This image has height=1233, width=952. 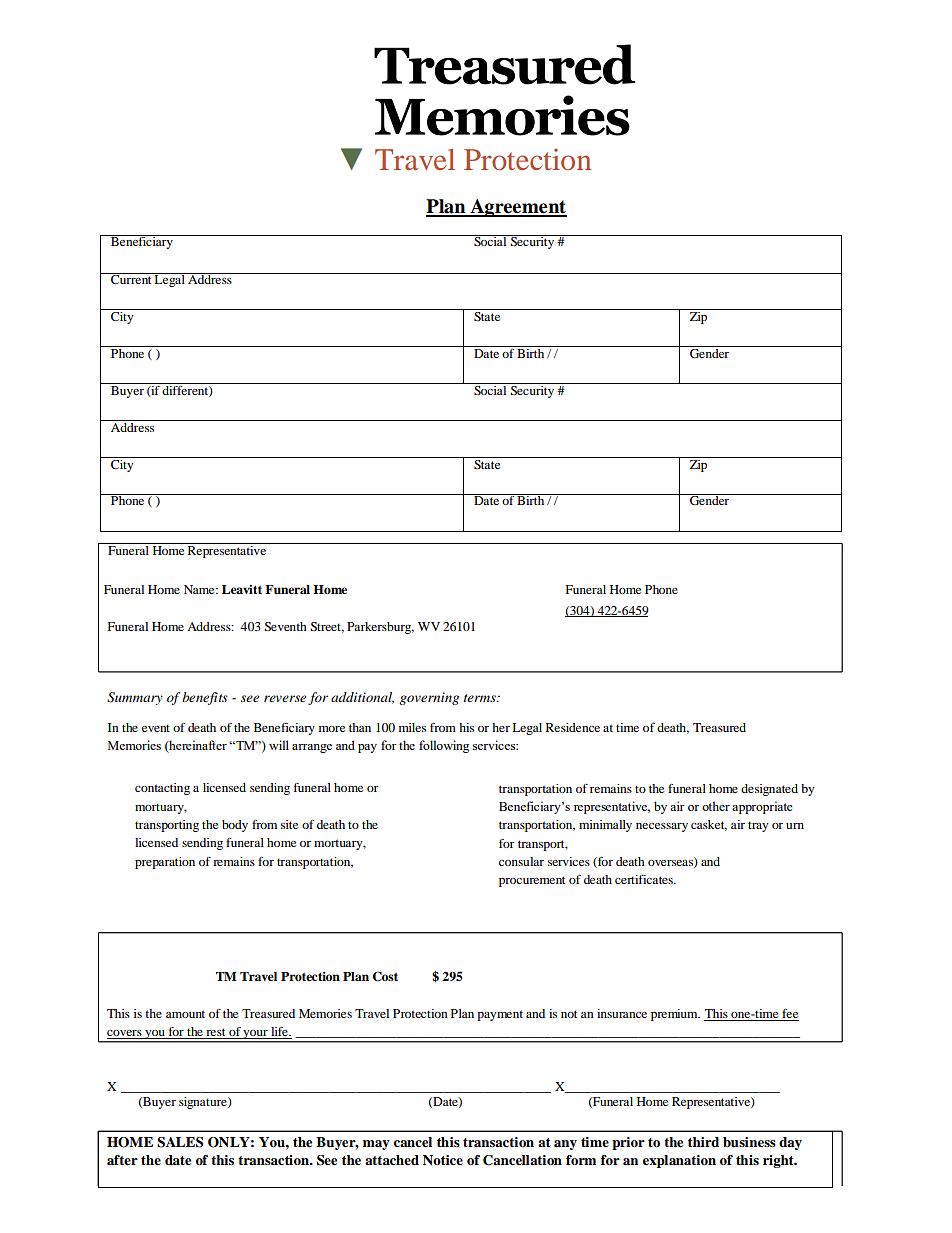 I want to click on Notice, so click(x=443, y=1160).
